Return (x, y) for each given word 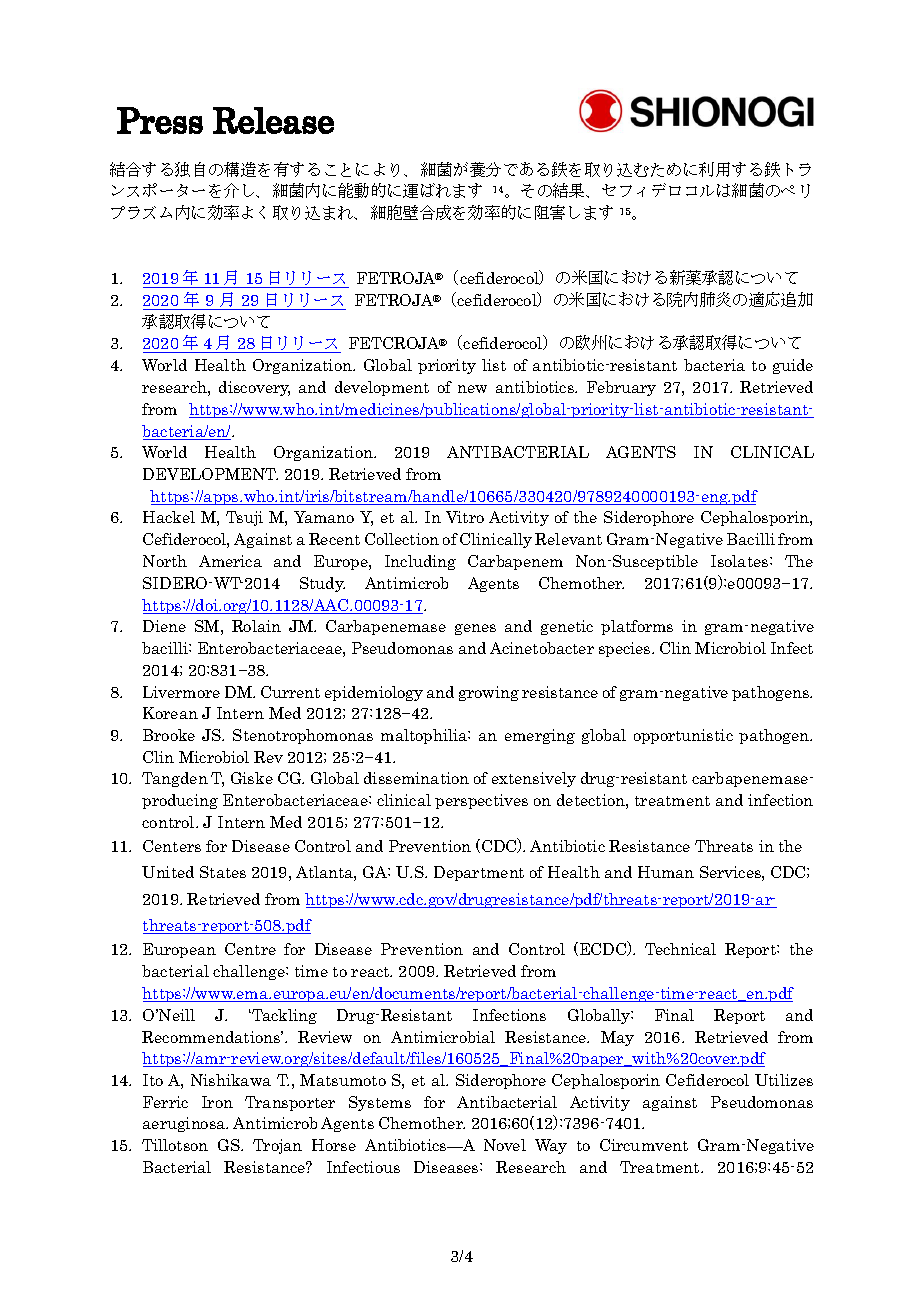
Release (273, 120)
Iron (217, 1102)
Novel (505, 1145)
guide (793, 366)
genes (475, 629)
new (472, 389)
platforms (637, 627)
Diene (164, 626)
